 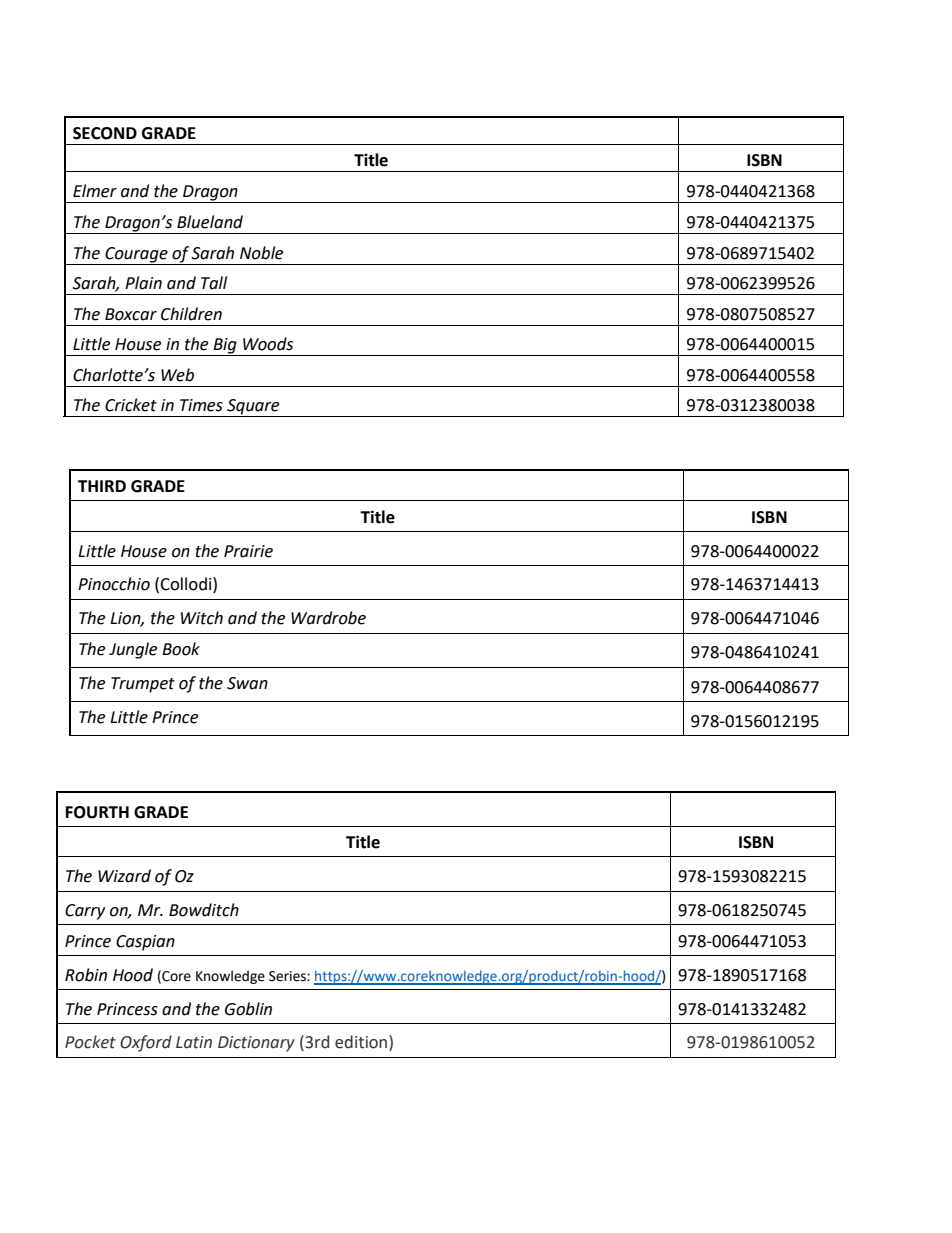 What do you see at coordinates (248, 1009) in the document?
I see `Goblin` at bounding box center [248, 1009].
